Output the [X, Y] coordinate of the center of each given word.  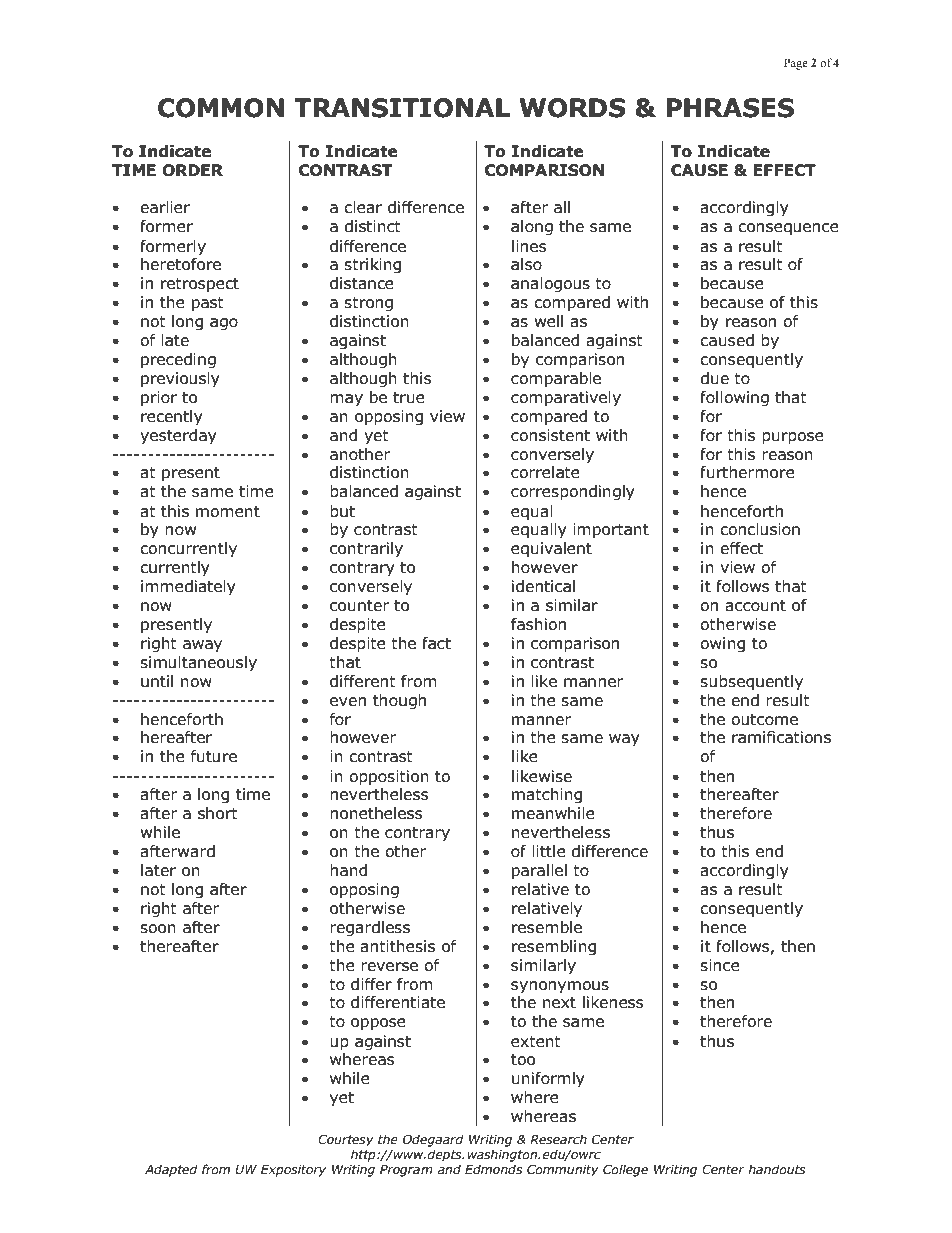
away [202, 646]
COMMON [221, 108]
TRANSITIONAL [402, 108]
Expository [293, 1171]
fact [436, 643]
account [755, 606]
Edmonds [493, 1169]
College [625, 1170]
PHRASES [730, 108]
